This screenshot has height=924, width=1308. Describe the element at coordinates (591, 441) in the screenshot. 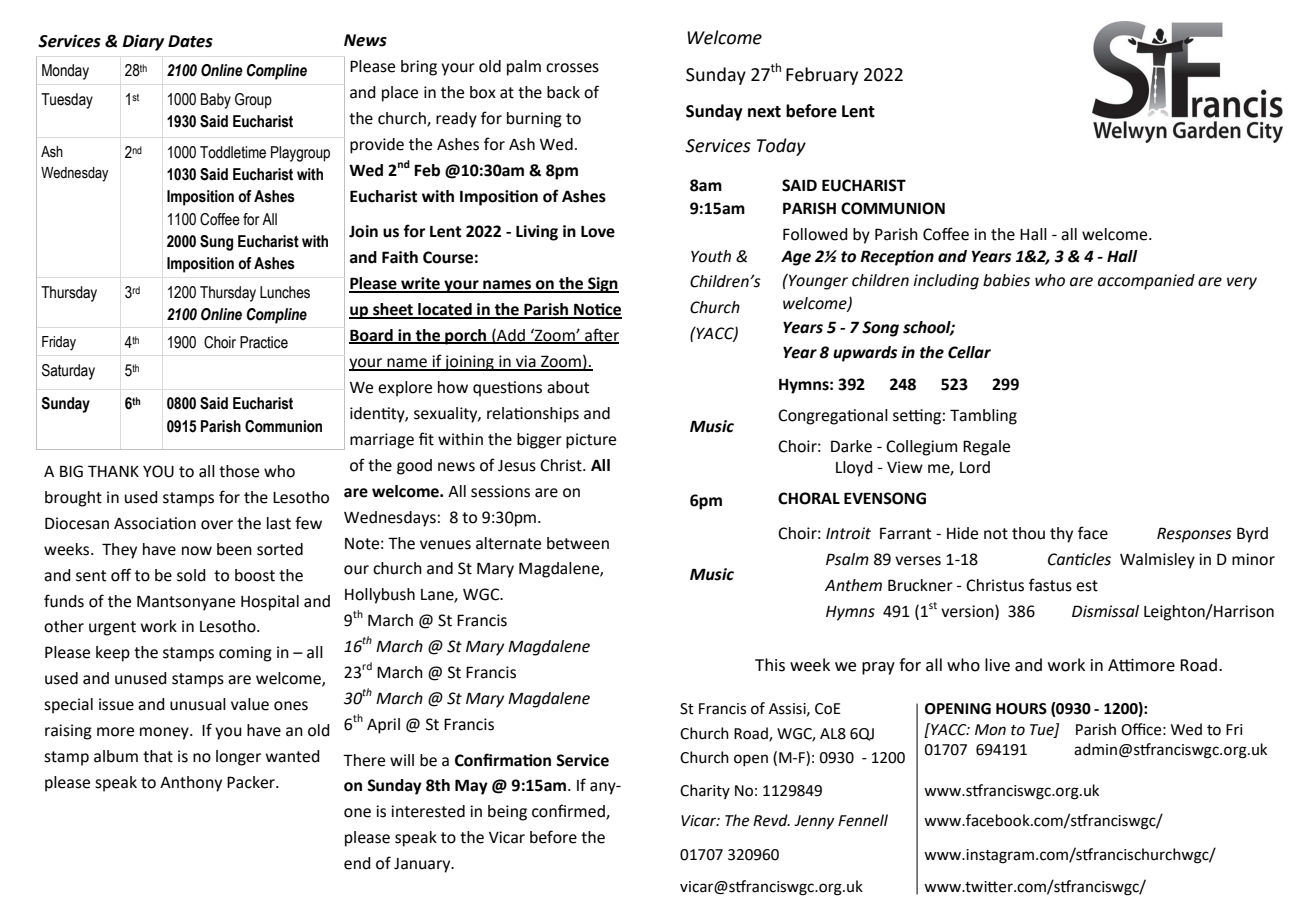

I see `picture` at that location.
